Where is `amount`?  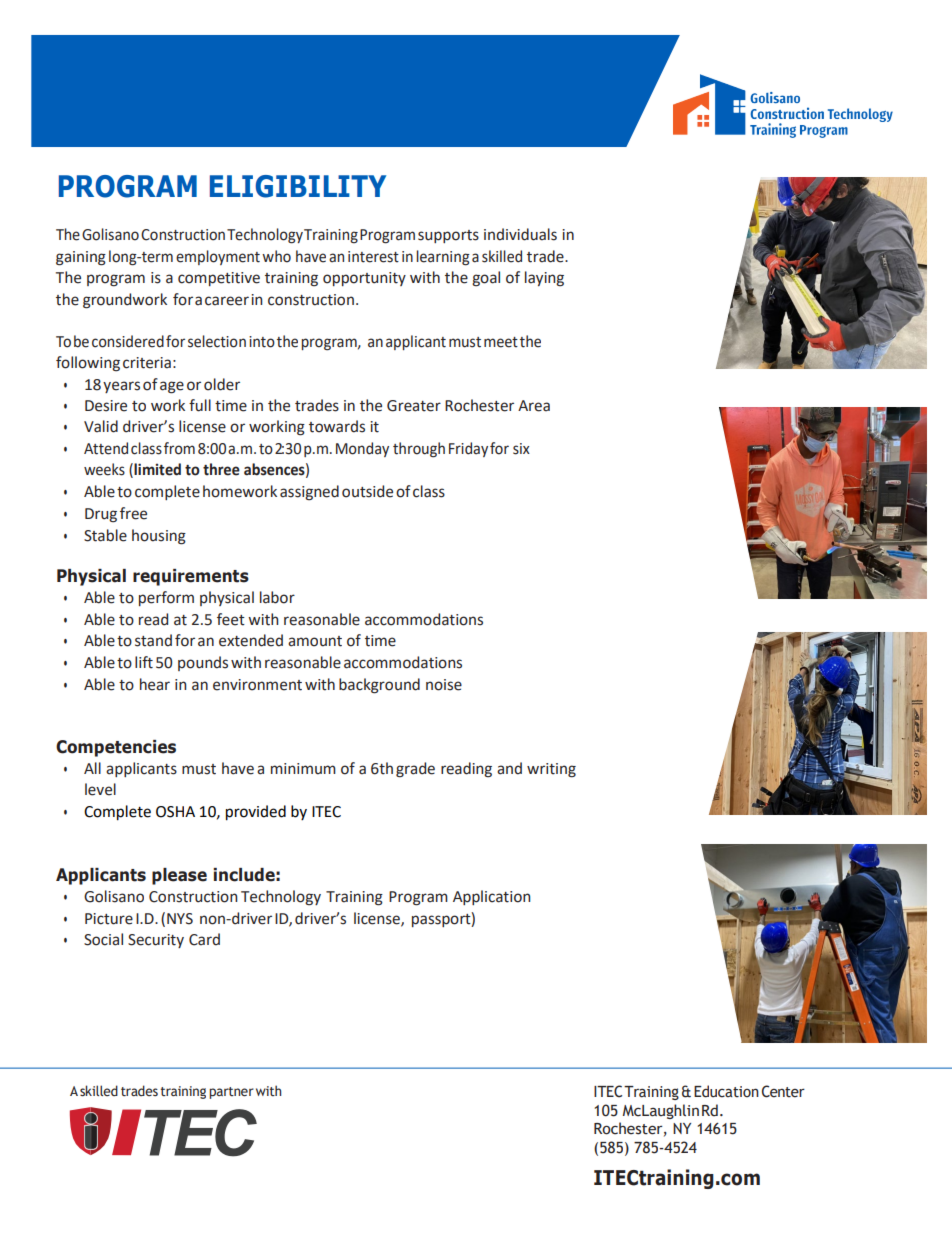 amount is located at coordinates (315, 641).
